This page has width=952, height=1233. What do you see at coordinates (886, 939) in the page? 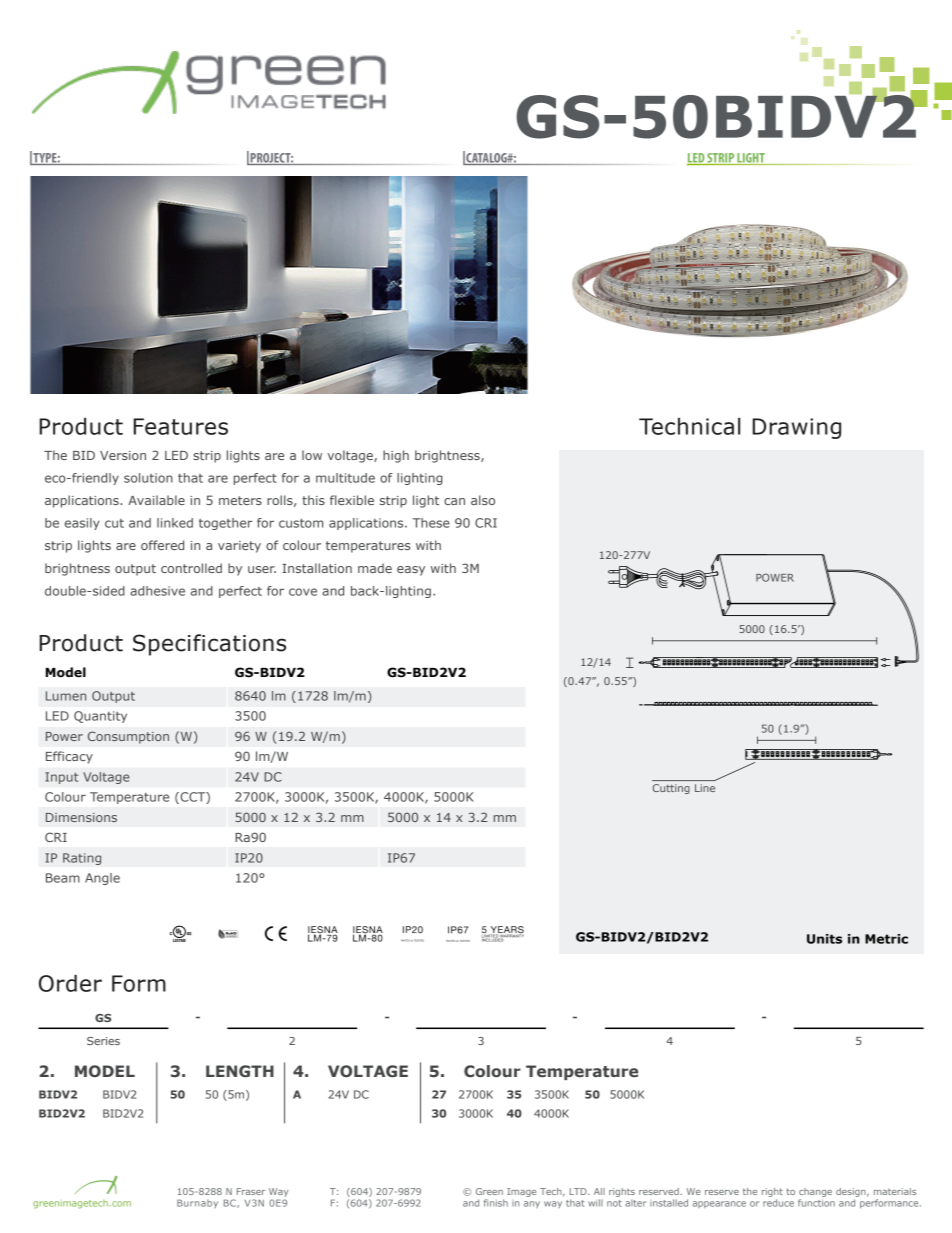
I see `Metric` at bounding box center [886, 939].
